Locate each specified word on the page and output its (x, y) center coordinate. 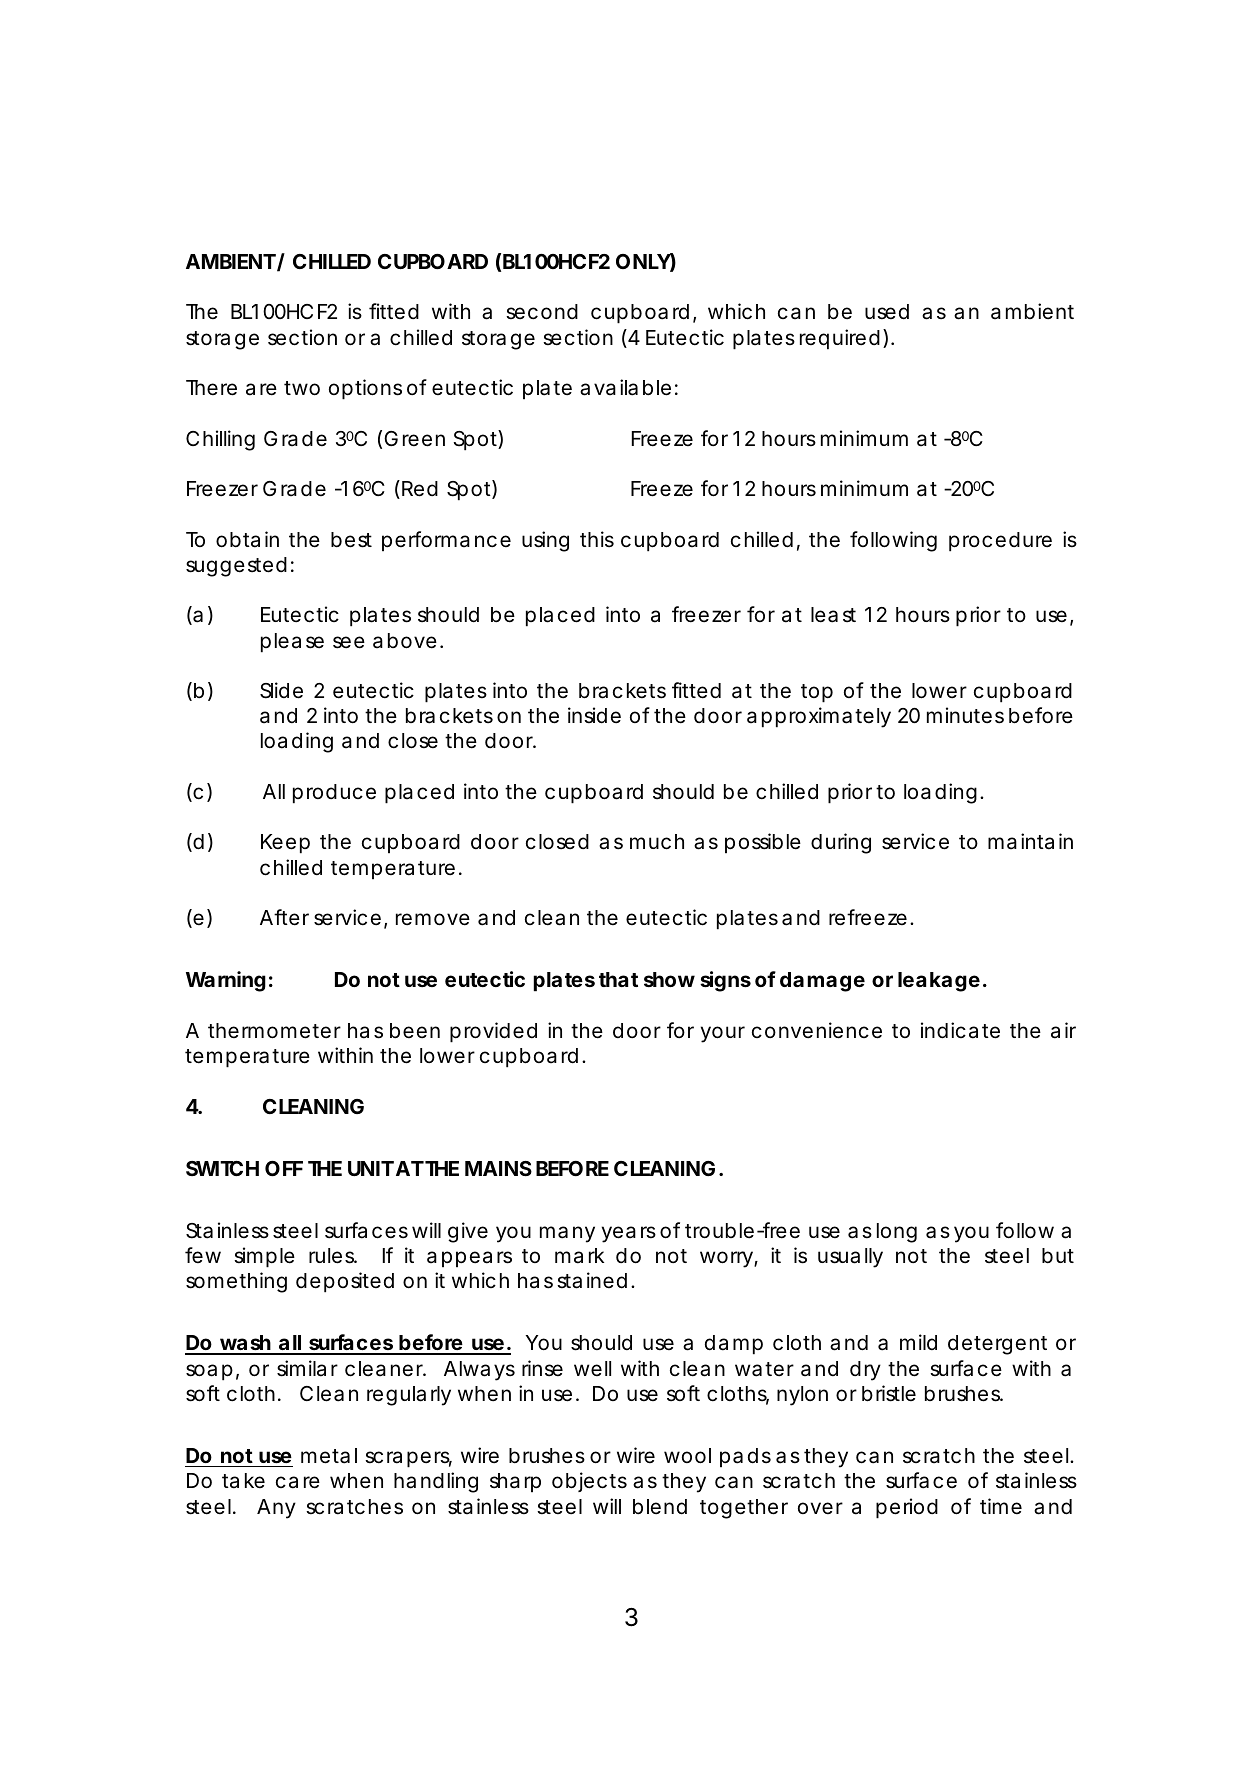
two (302, 388)
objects (589, 1482)
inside (594, 715)
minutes (965, 715)
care (298, 1482)
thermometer (274, 1031)
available (625, 387)
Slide (281, 690)
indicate (960, 1030)
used (887, 312)
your (723, 1034)
